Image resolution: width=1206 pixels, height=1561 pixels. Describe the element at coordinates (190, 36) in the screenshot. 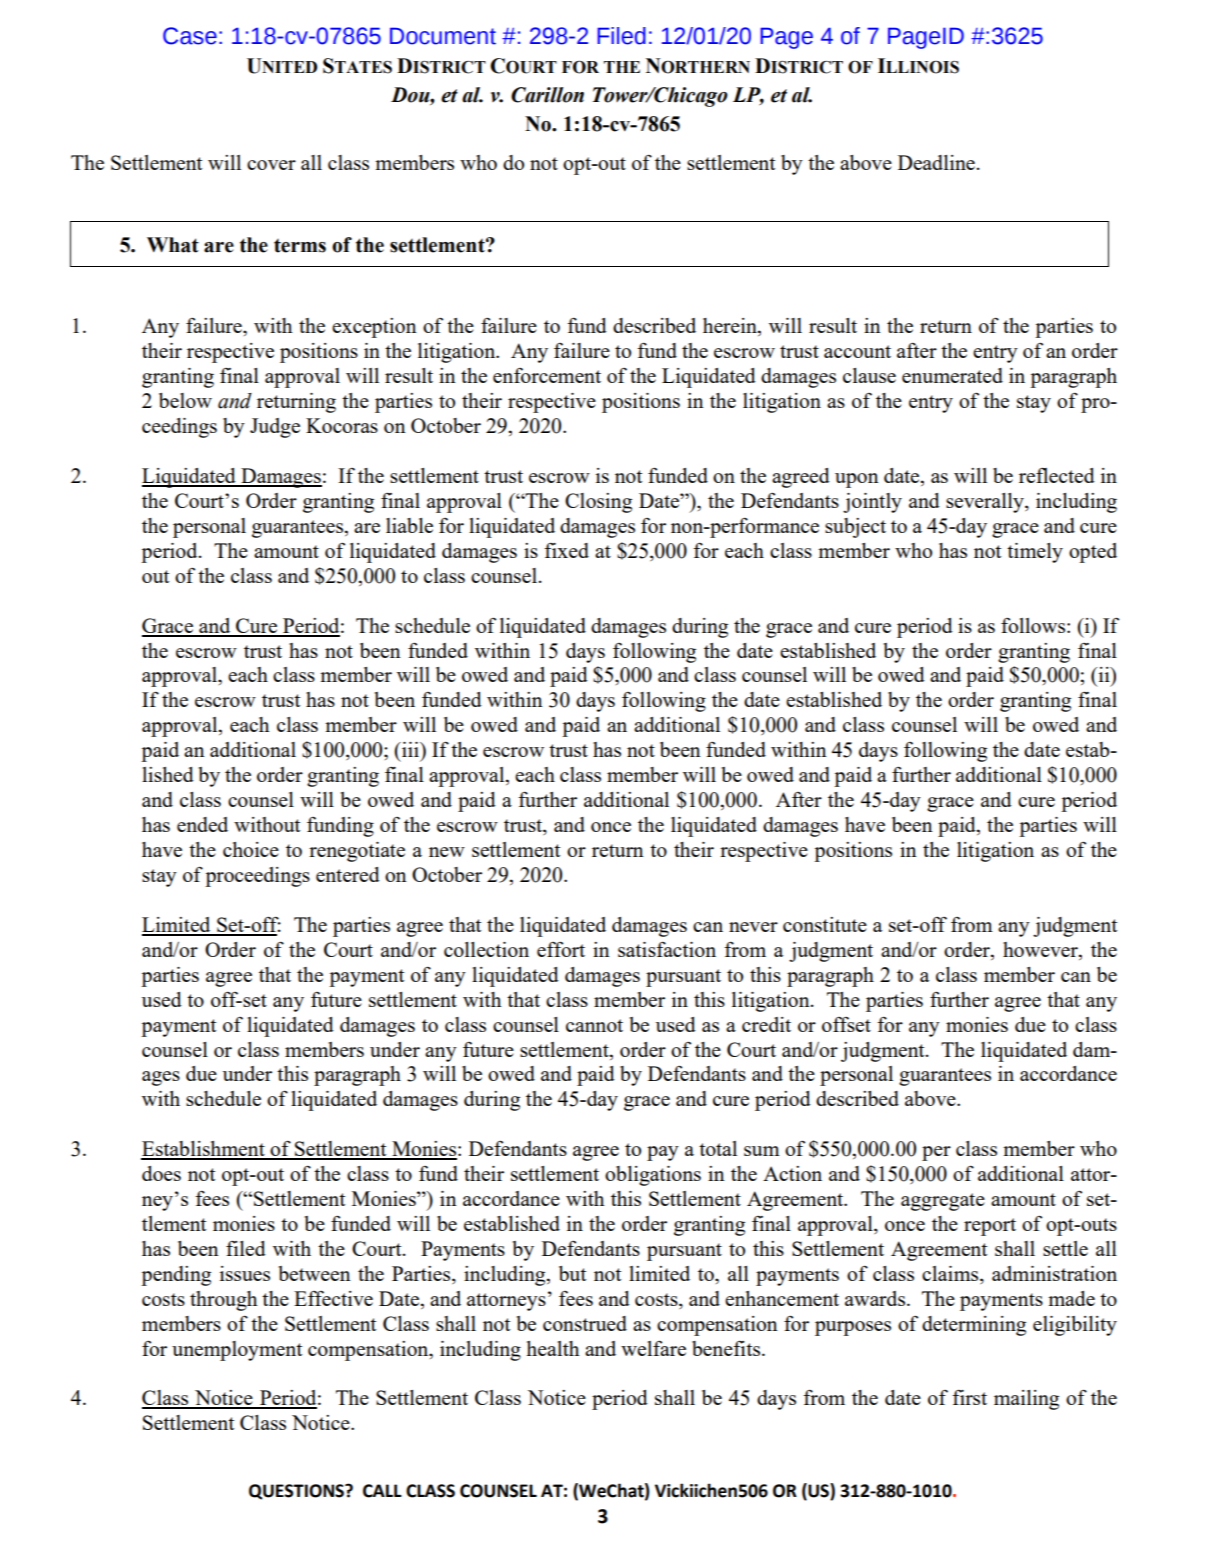

I see `Case` at that location.
